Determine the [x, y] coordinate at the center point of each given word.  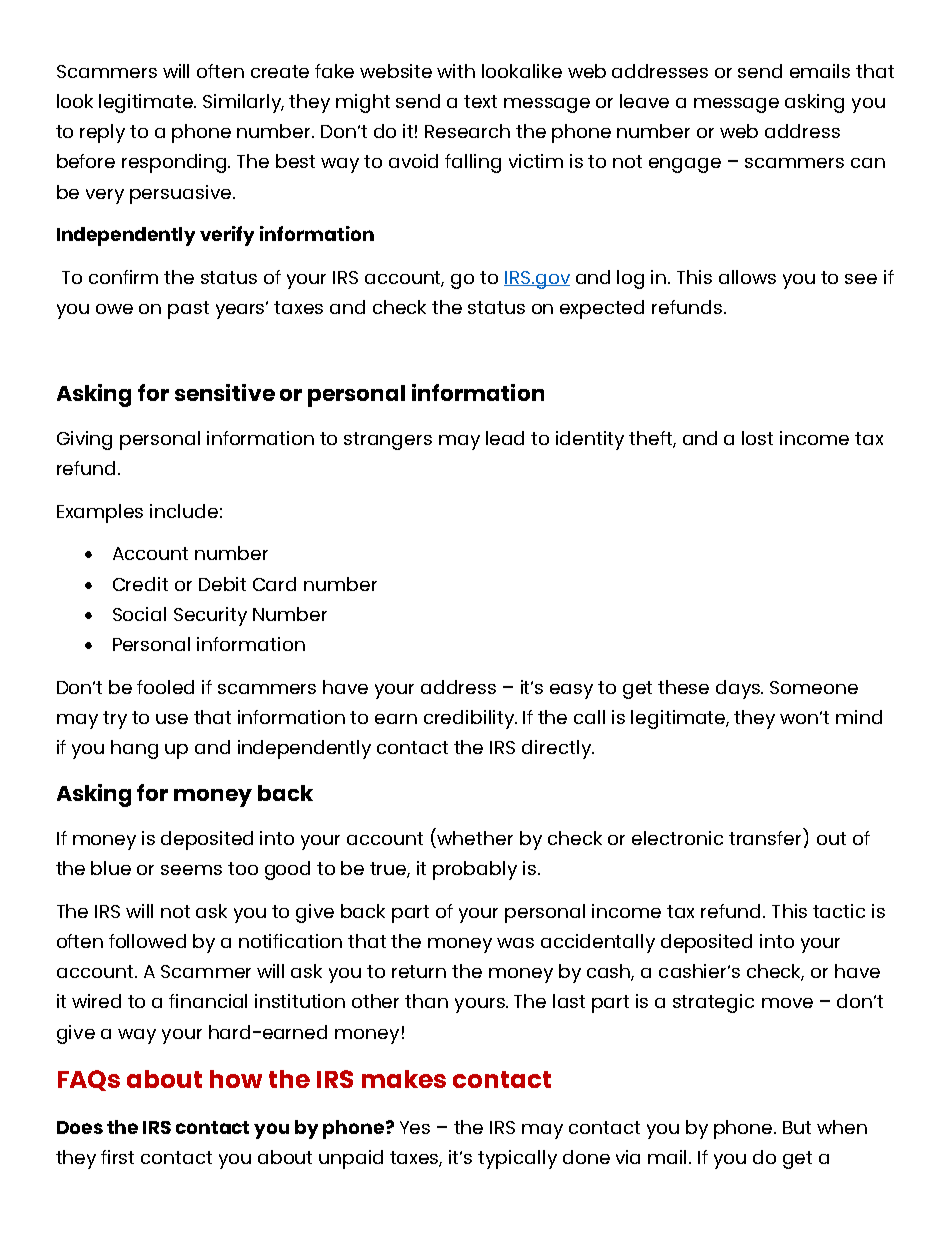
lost [757, 438]
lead [505, 438]
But [797, 1127]
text [480, 101]
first [117, 1157]
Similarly [243, 103]
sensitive [225, 392]
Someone [814, 687]
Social [139, 614]
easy [571, 691]
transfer [766, 836]
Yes [415, 1127]
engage [685, 165]
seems [191, 870]
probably [475, 870]
